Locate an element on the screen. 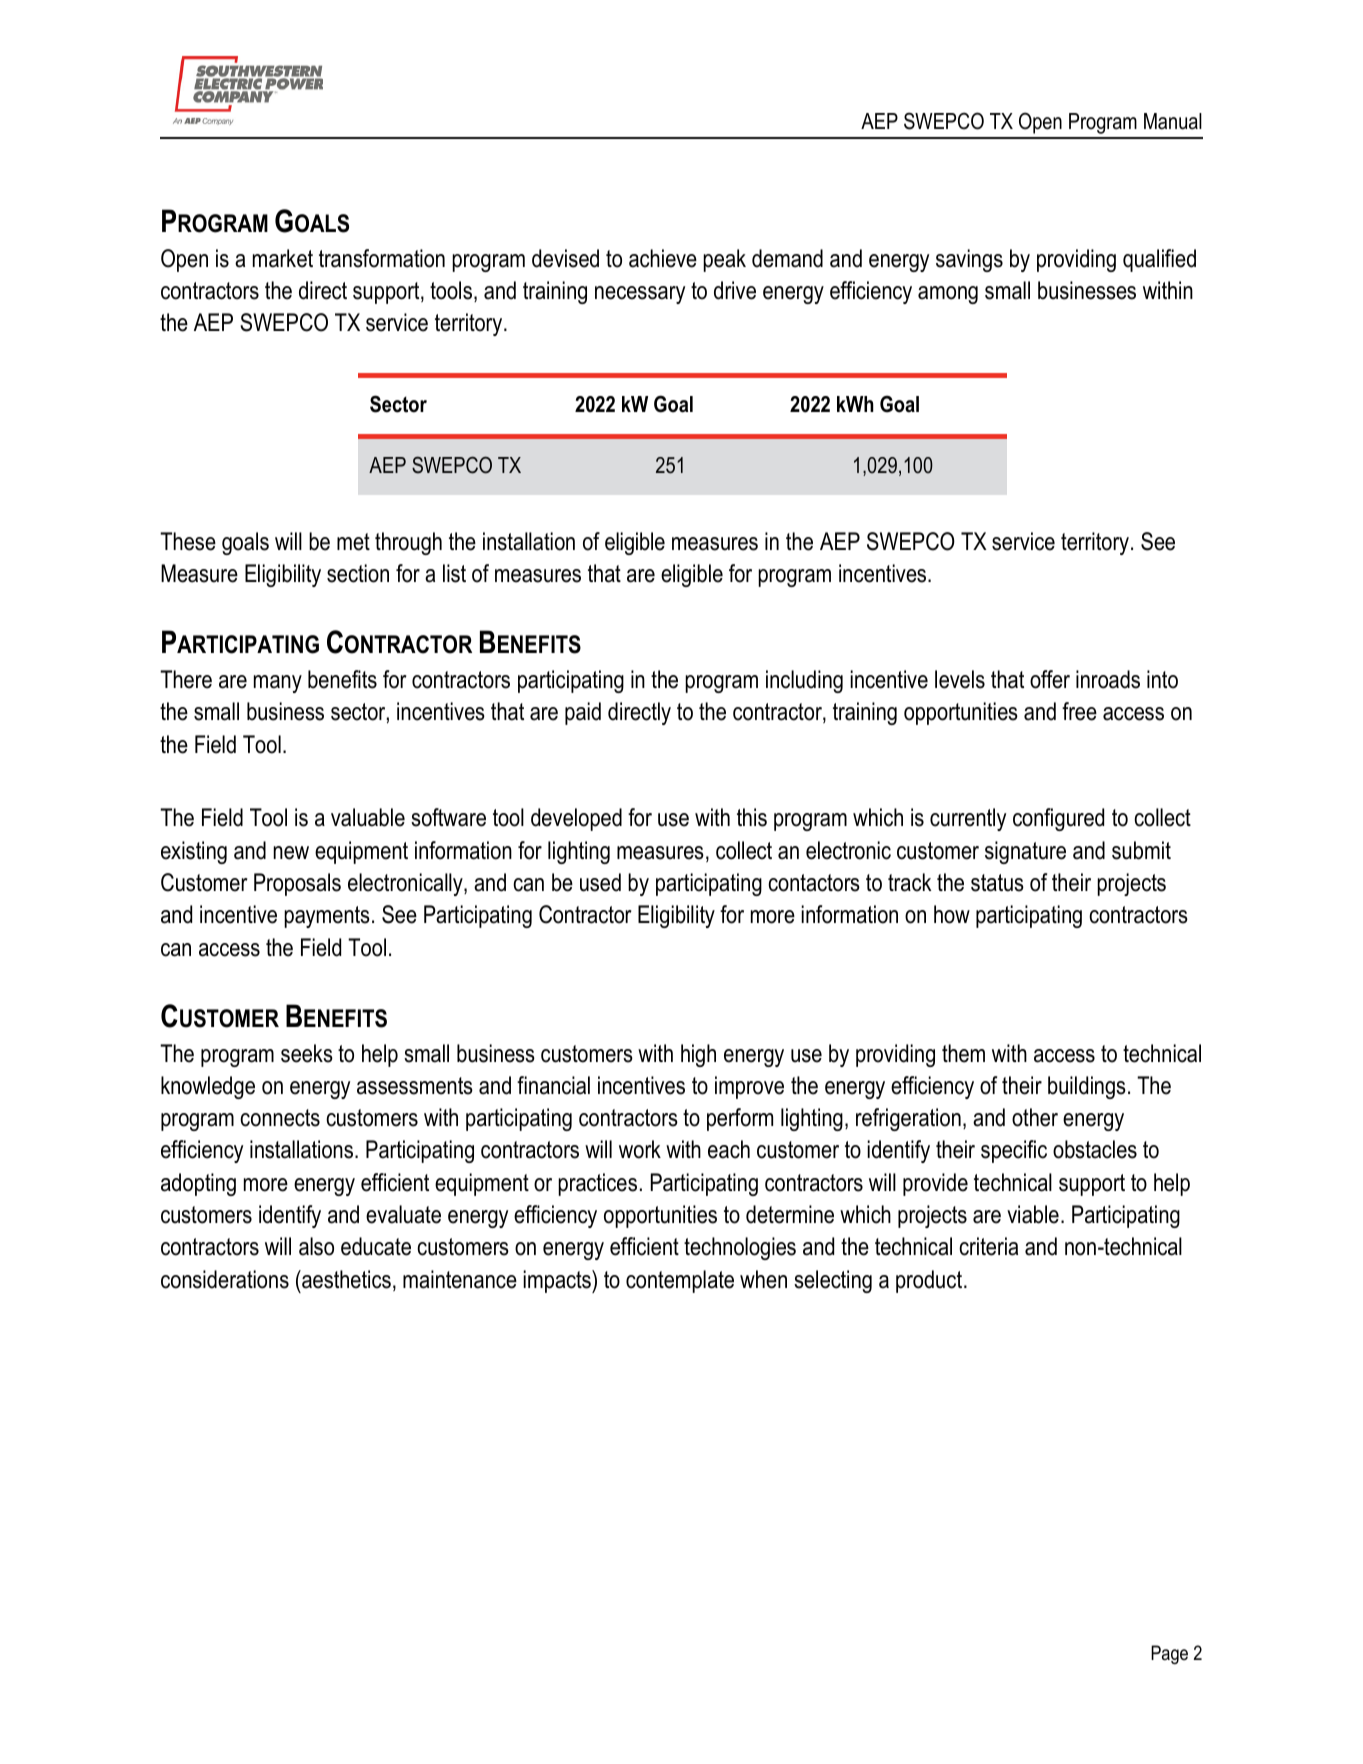 The height and width of the screenshot is (1764, 1363). offer is located at coordinates (1050, 679).
